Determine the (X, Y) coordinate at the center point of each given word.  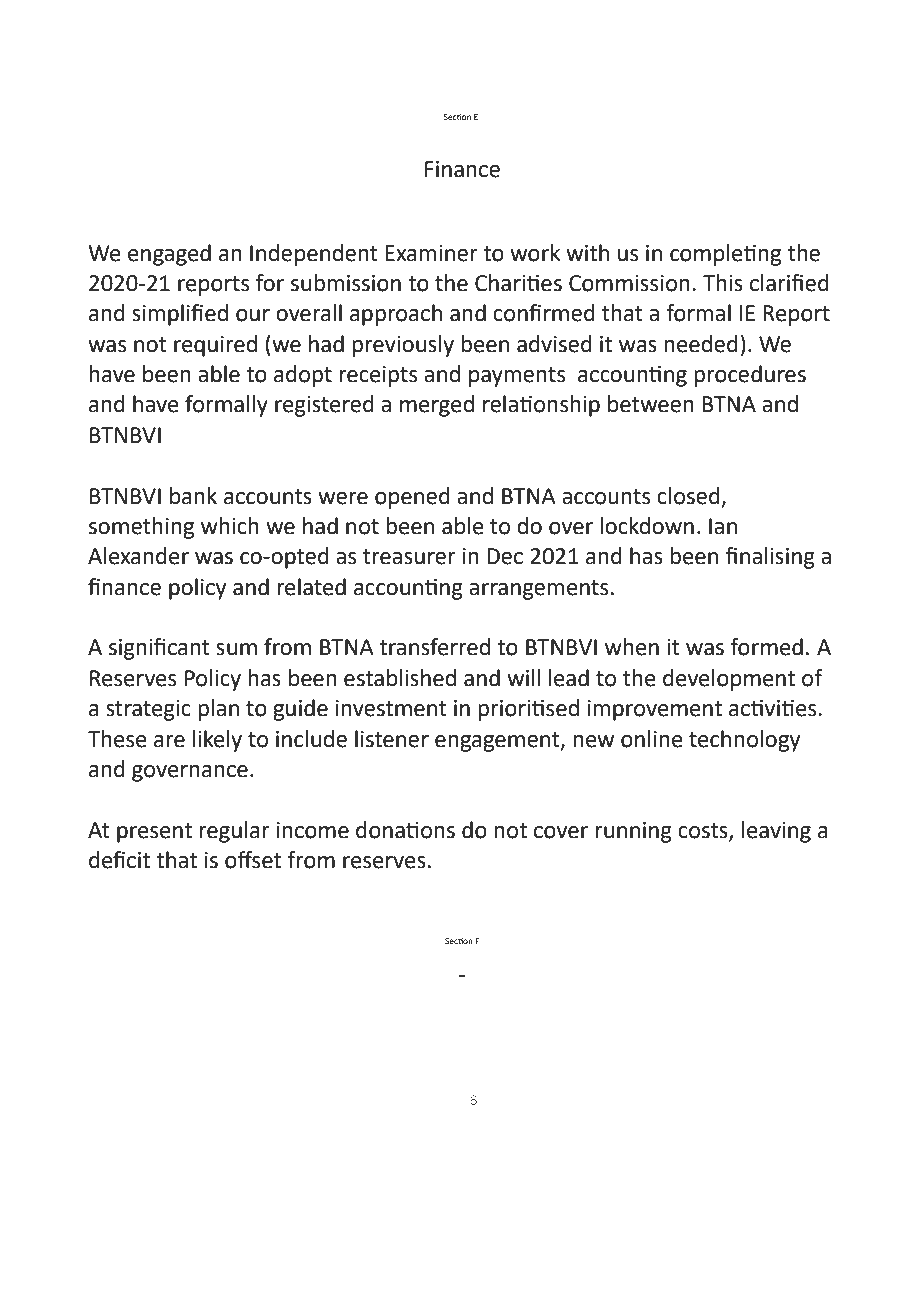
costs (704, 831)
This (723, 283)
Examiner (431, 253)
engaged (169, 255)
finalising (770, 558)
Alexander (138, 556)
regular (234, 832)
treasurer (409, 557)
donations (405, 830)
